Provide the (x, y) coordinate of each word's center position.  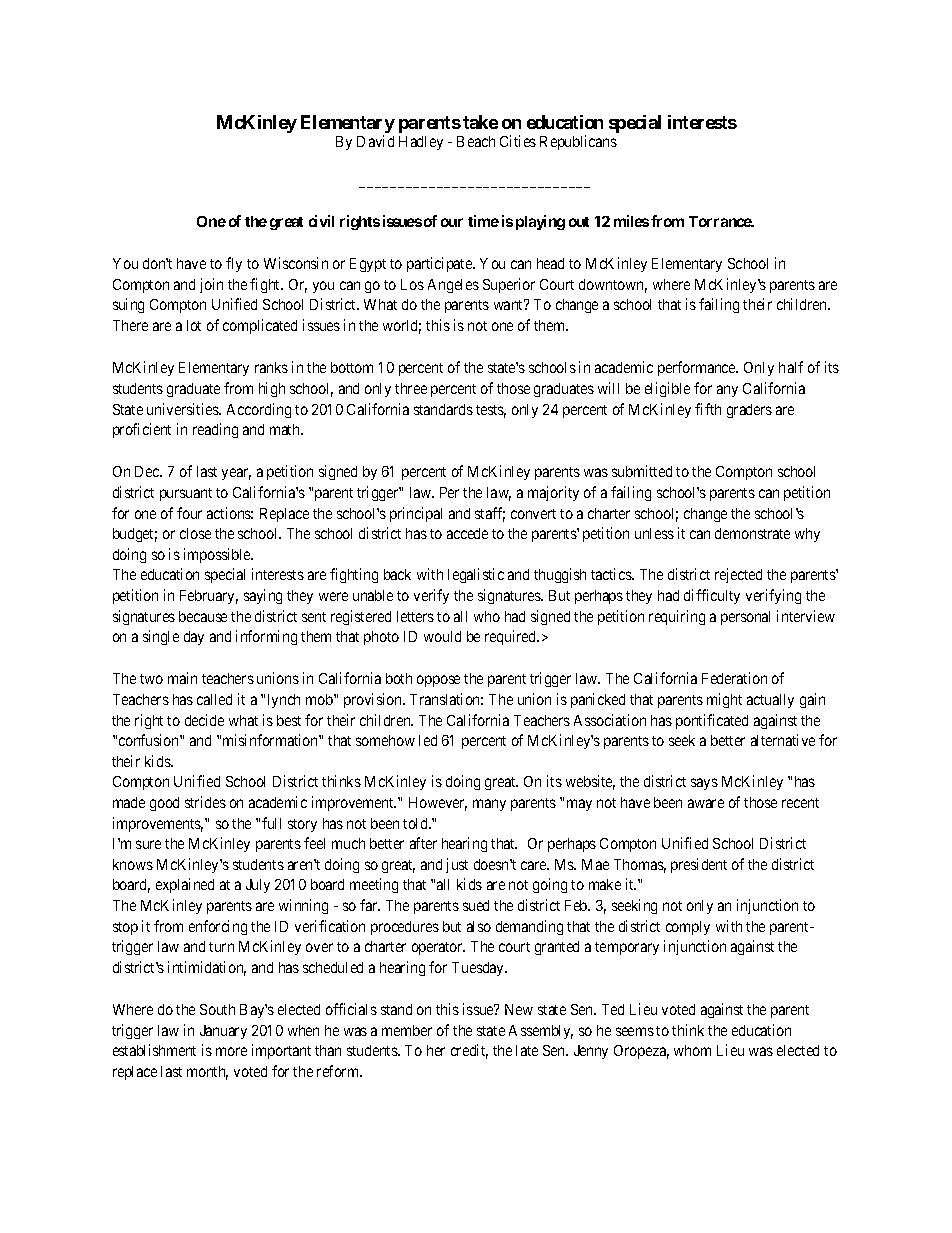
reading (215, 430)
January (223, 1032)
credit (469, 1051)
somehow (385, 740)
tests (491, 411)
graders (749, 411)
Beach (476, 141)
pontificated (712, 721)
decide (204, 720)
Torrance (721, 221)
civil (321, 221)
